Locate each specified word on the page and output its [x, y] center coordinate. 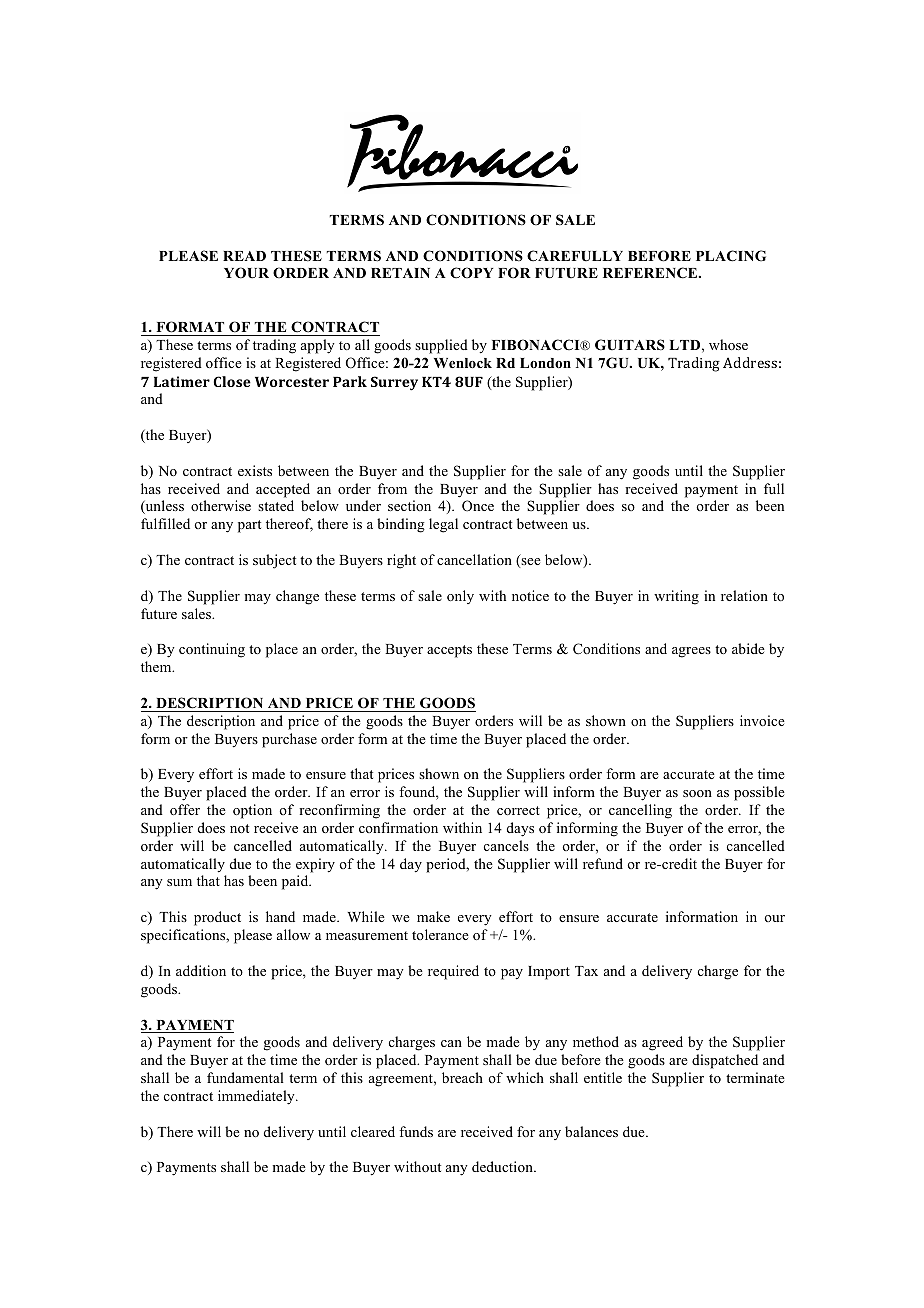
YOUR [246, 273]
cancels [506, 845]
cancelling [640, 811]
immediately [257, 1097]
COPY [471, 273]
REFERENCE [651, 273]
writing [676, 597]
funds [416, 1131]
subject [274, 561]
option [252, 811]
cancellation [474, 559]
